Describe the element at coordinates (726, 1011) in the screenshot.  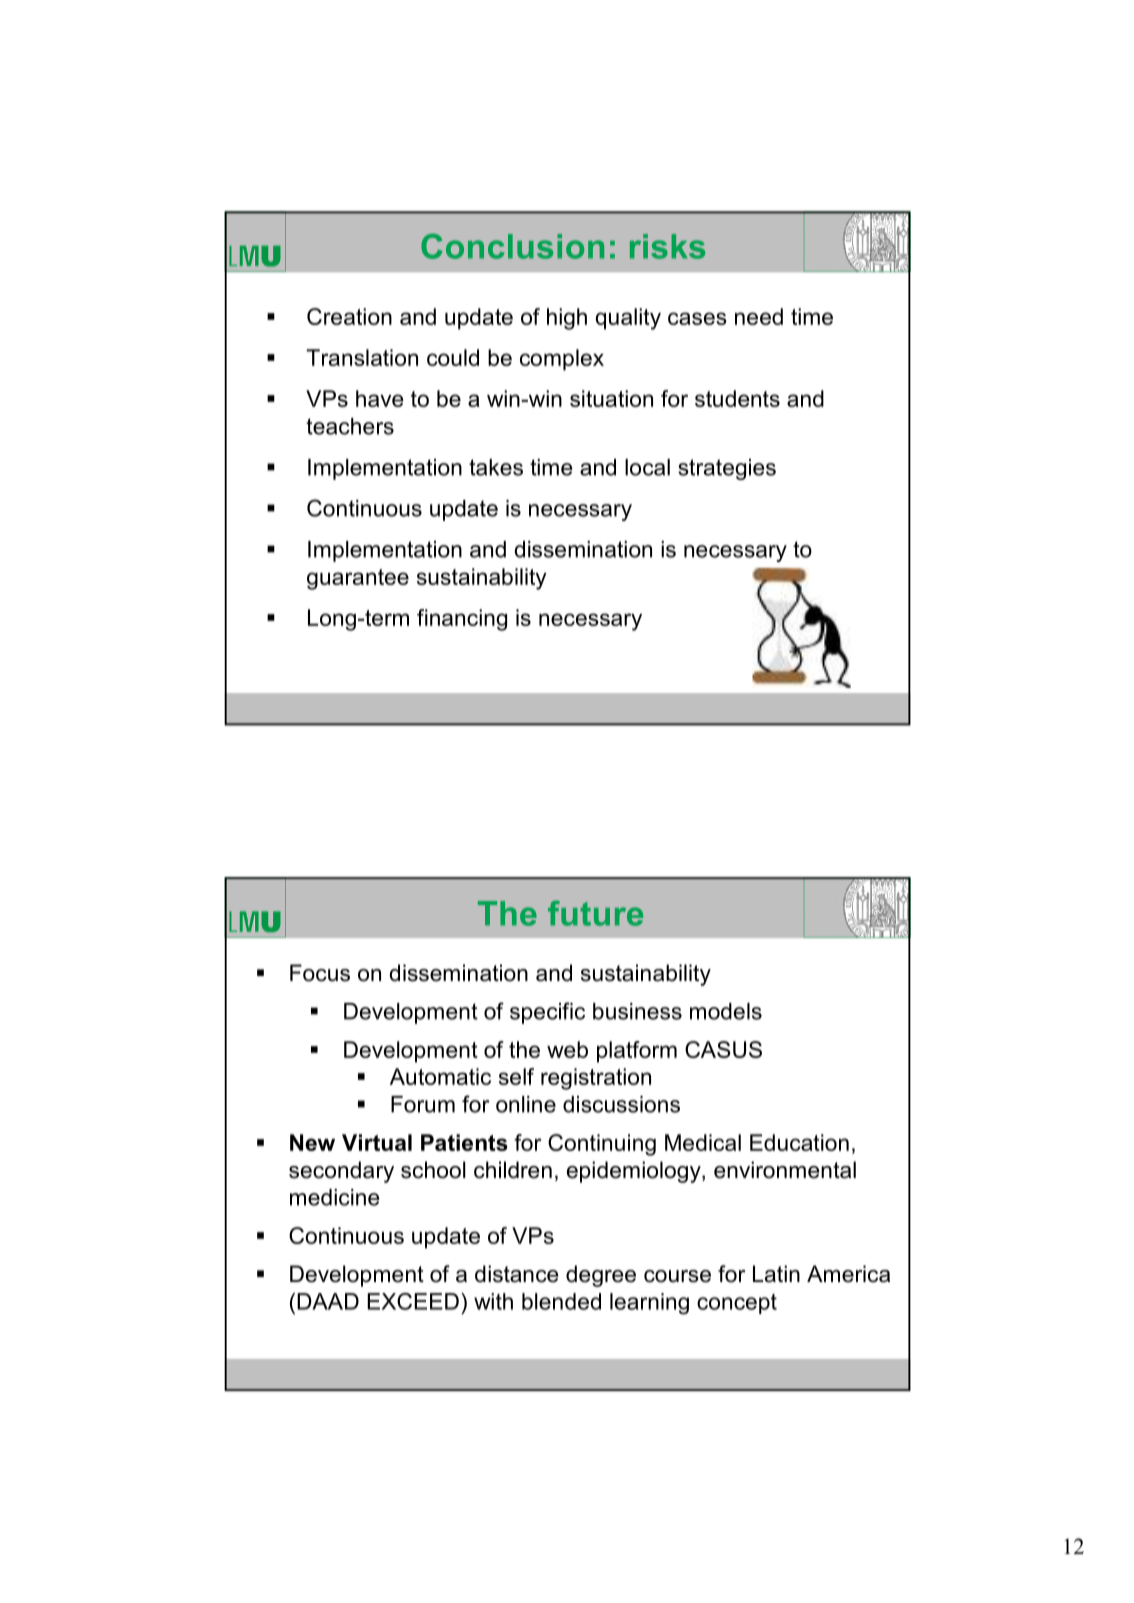
I see `models` at that location.
